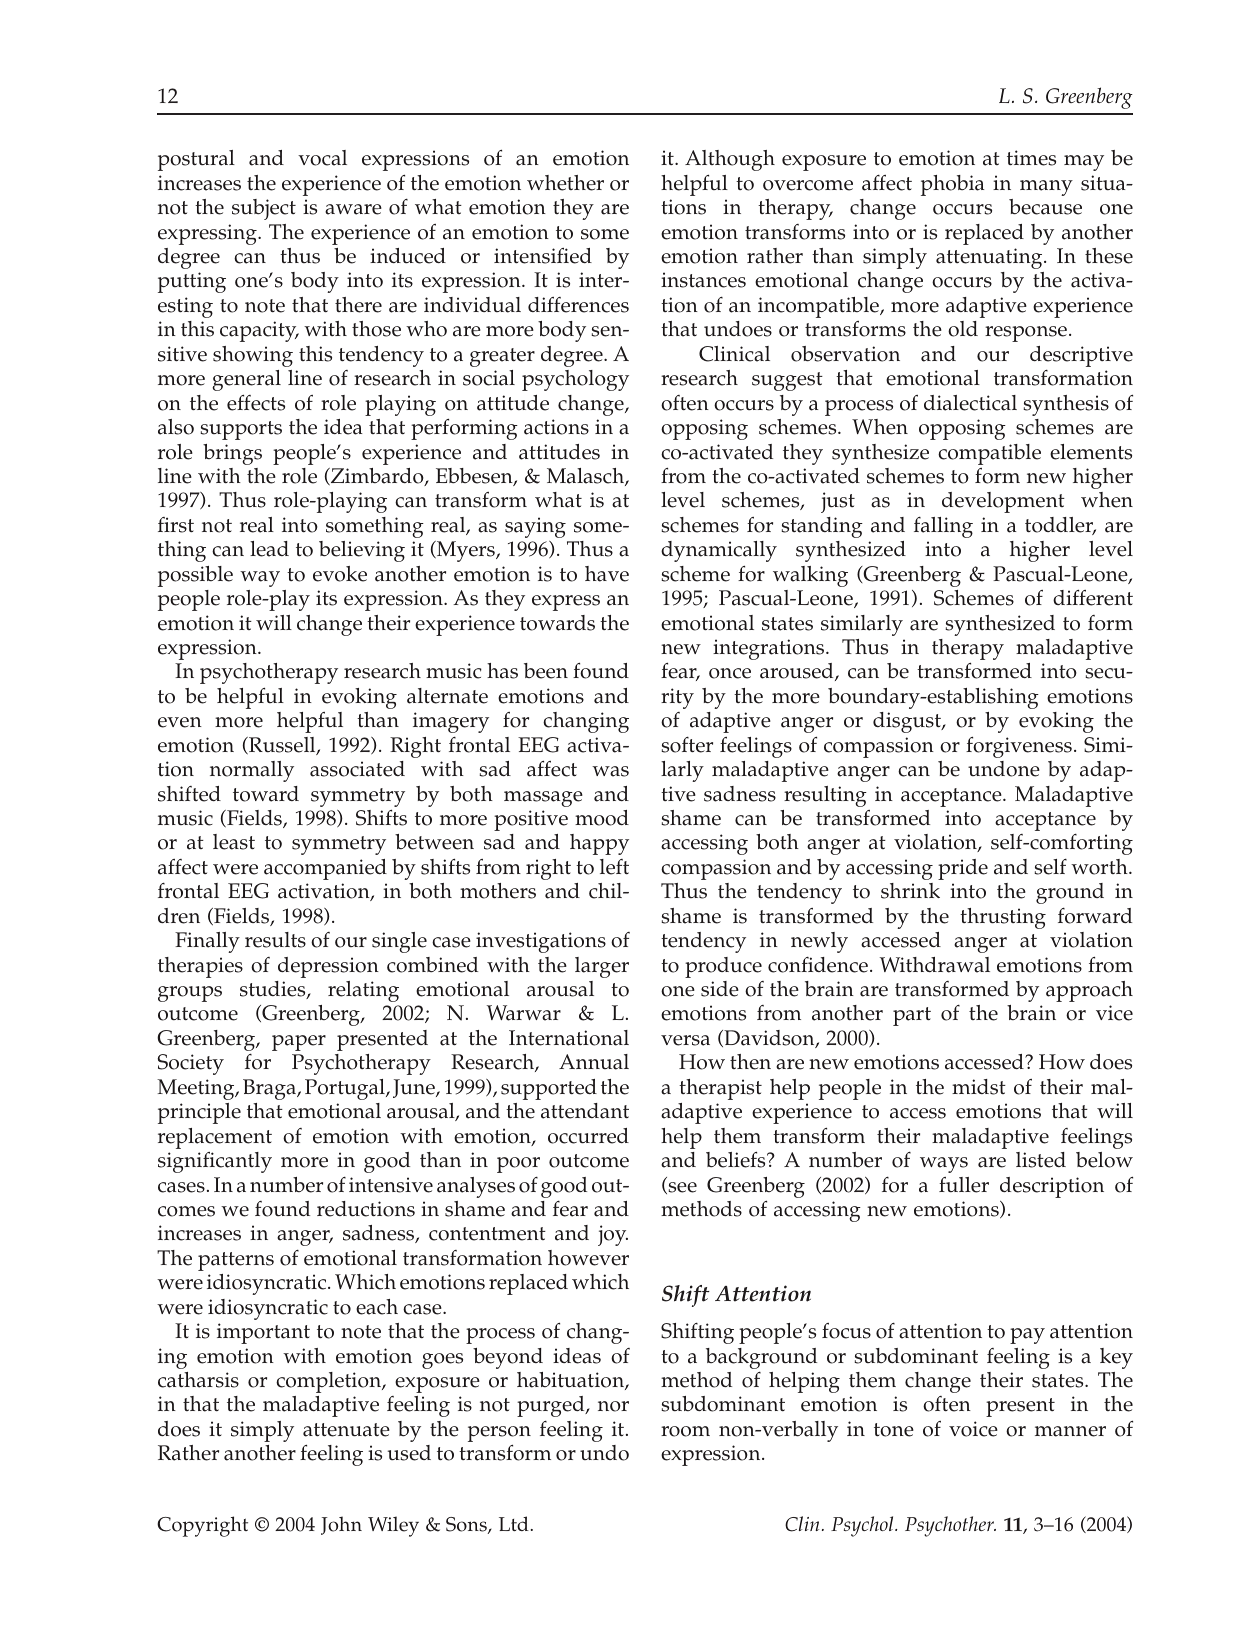 This document has width=1257, height=1637. Describe the element at coordinates (681, 1188) in the document. I see `see` at that location.
